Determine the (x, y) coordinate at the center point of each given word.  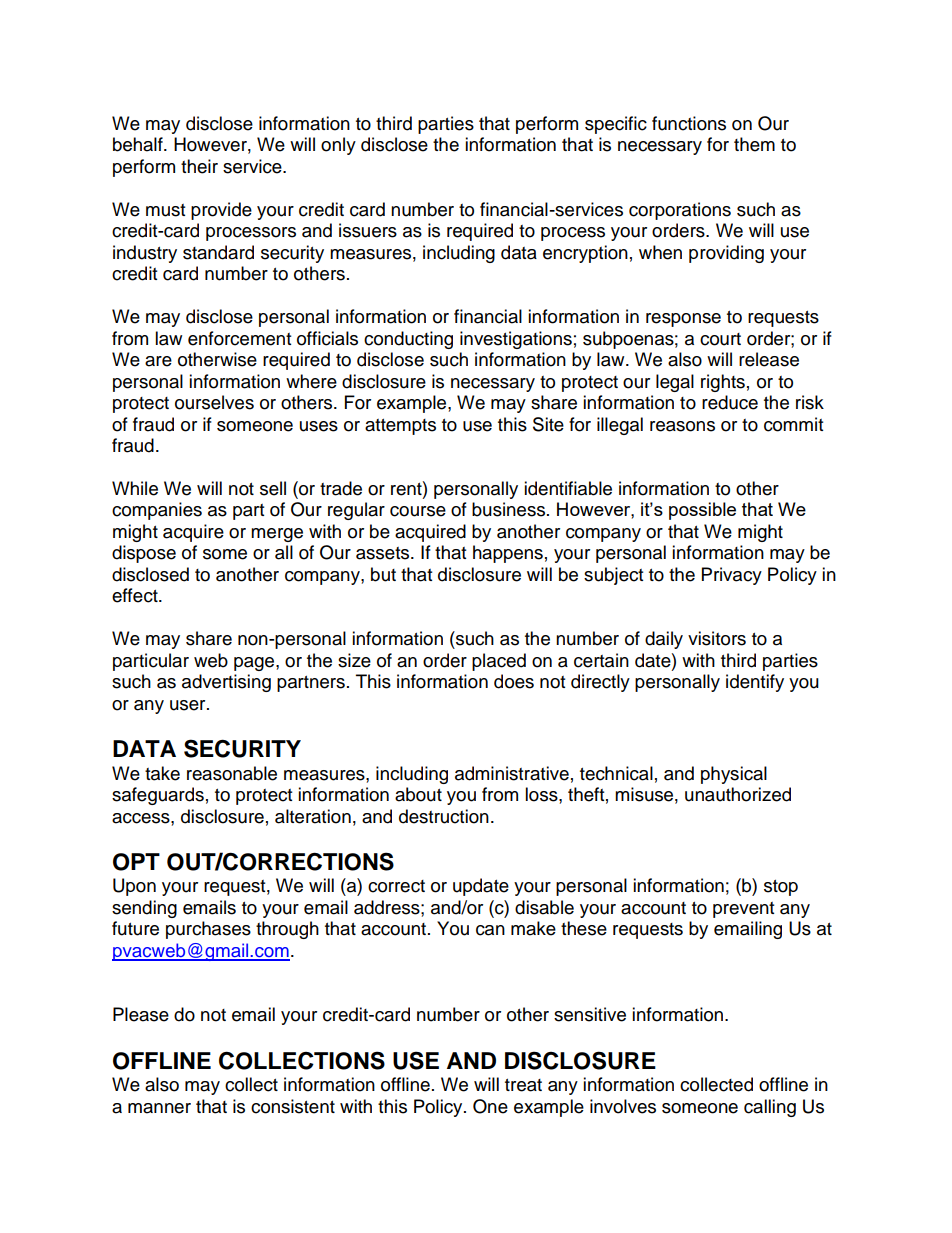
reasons (682, 426)
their (199, 166)
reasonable (232, 773)
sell (273, 488)
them (754, 144)
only (338, 146)
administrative (512, 773)
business (508, 509)
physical (734, 775)
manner (159, 1108)
